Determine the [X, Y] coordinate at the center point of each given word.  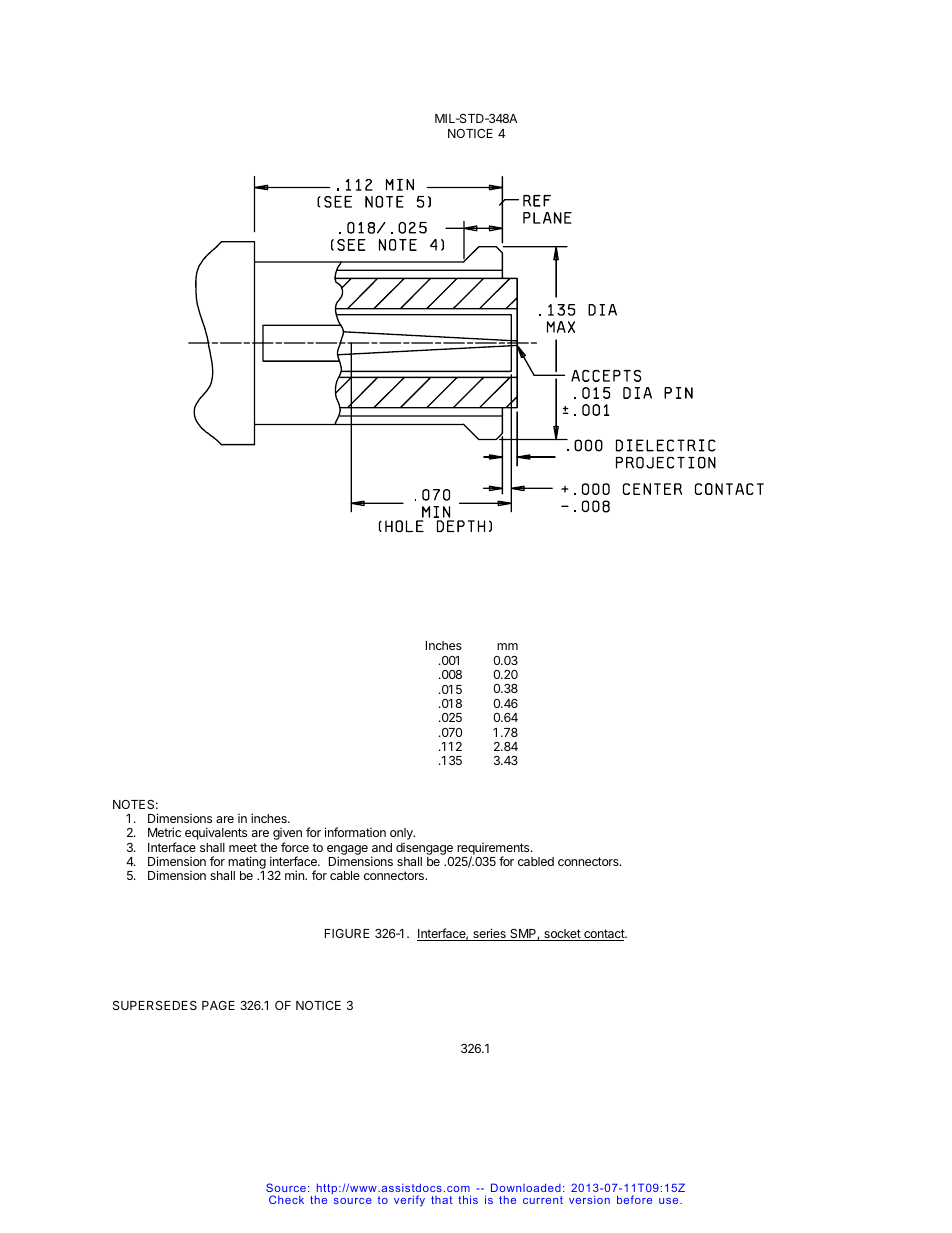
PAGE [218, 1005]
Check [286, 1199]
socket [562, 935]
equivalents [216, 833]
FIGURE [347, 933]
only [402, 834]
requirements [494, 850]
